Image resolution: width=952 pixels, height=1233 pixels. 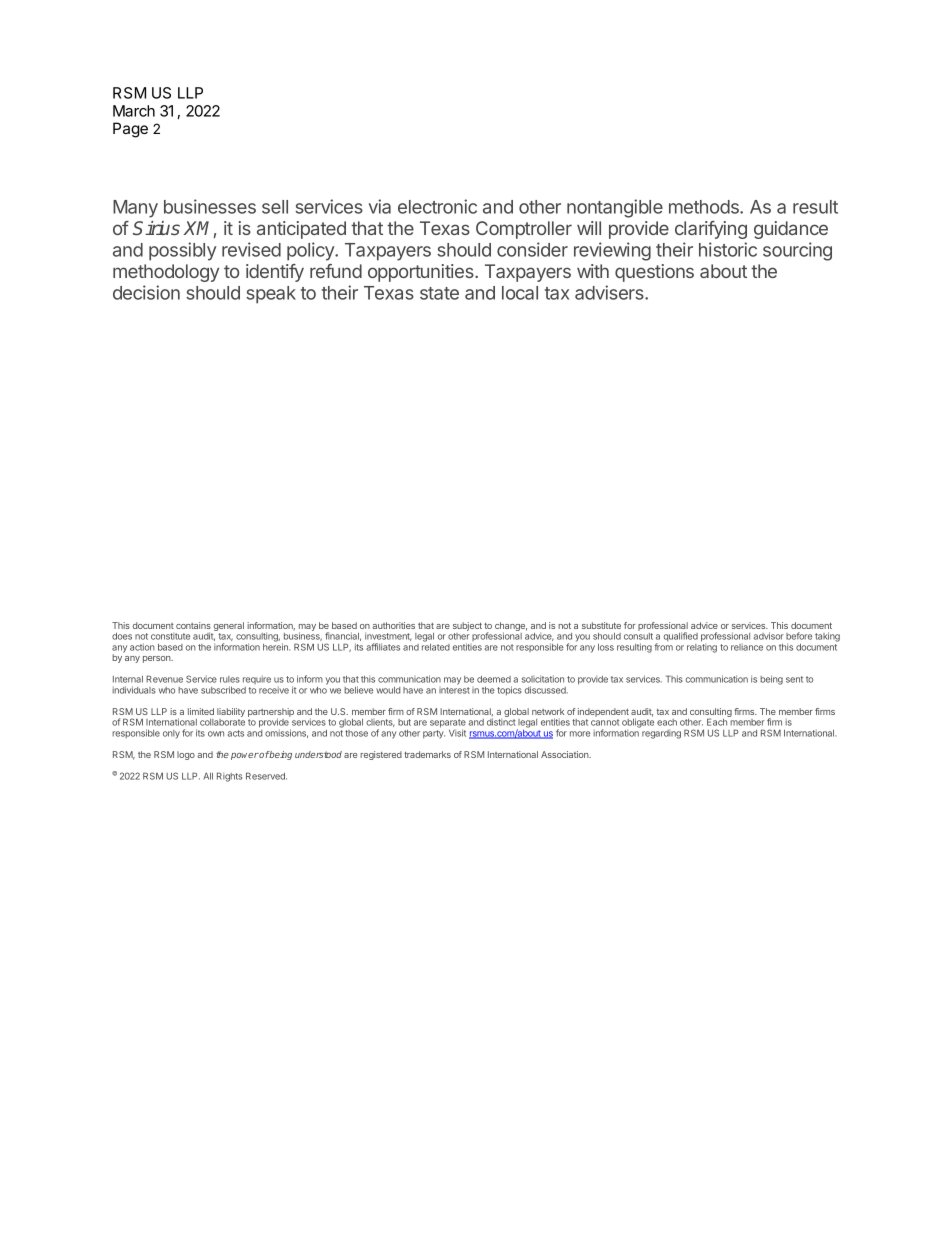 What do you see at coordinates (130, 130) in the screenshot?
I see `Page` at bounding box center [130, 130].
